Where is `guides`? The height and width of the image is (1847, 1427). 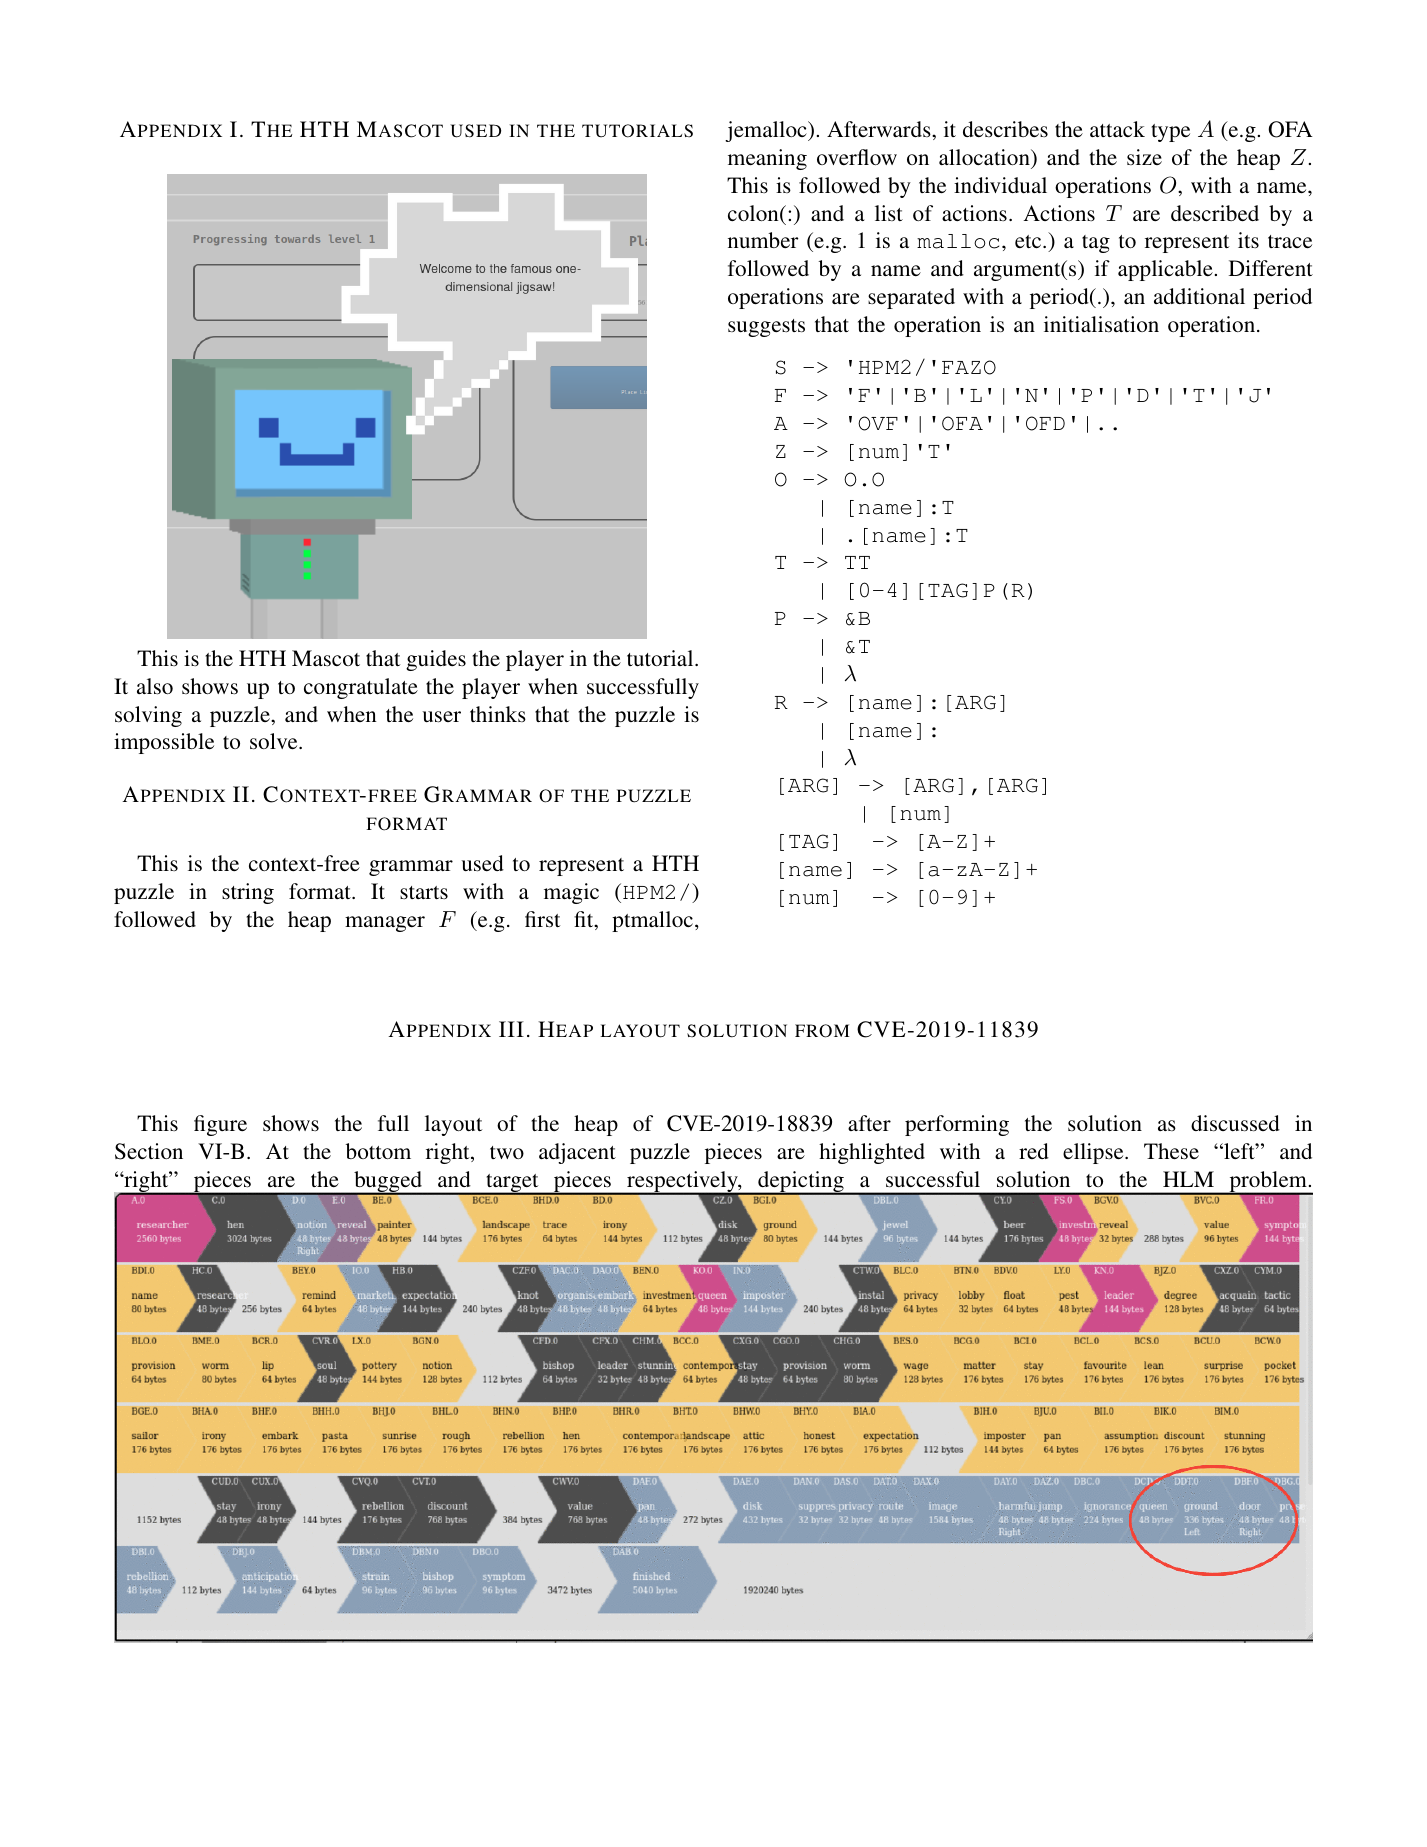
guides is located at coordinates (436, 660).
